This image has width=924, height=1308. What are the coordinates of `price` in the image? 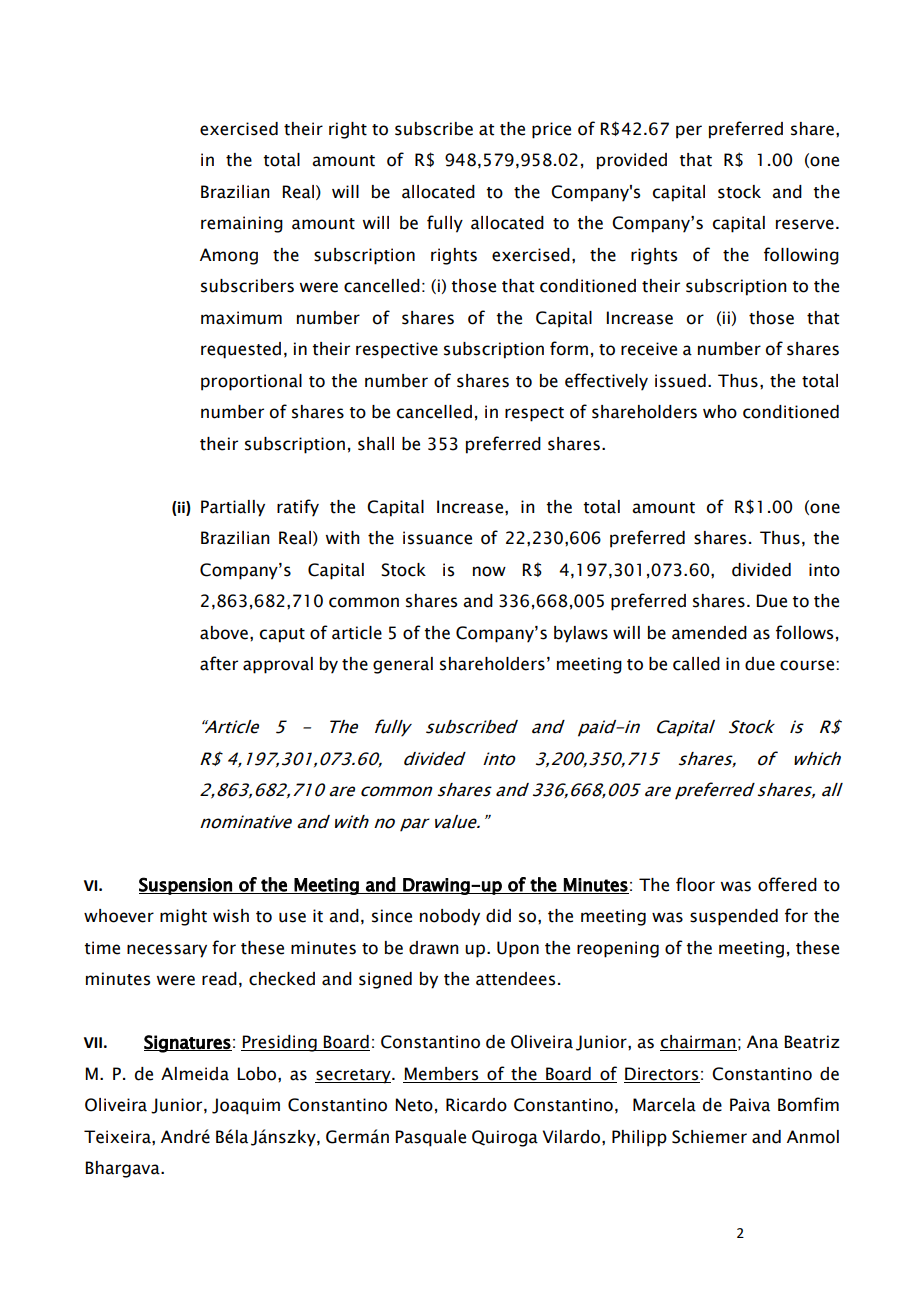 It's located at (551, 130).
